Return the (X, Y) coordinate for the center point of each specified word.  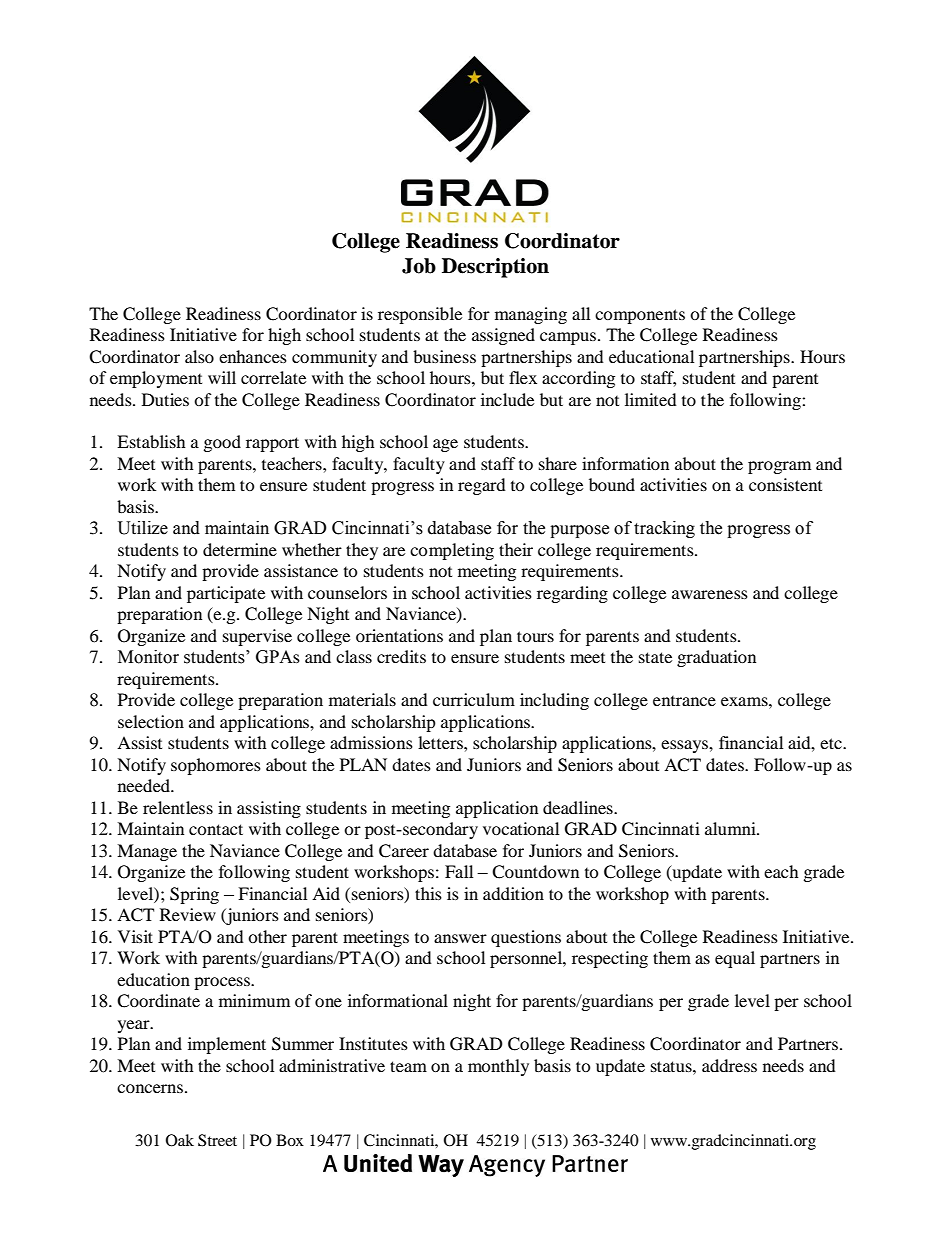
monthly (498, 1067)
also (199, 356)
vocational (521, 828)
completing (452, 551)
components (640, 316)
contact (216, 829)
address (729, 1065)
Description (495, 268)
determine (240, 549)
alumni (731, 828)
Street (217, 1140)
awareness (710, 594)
